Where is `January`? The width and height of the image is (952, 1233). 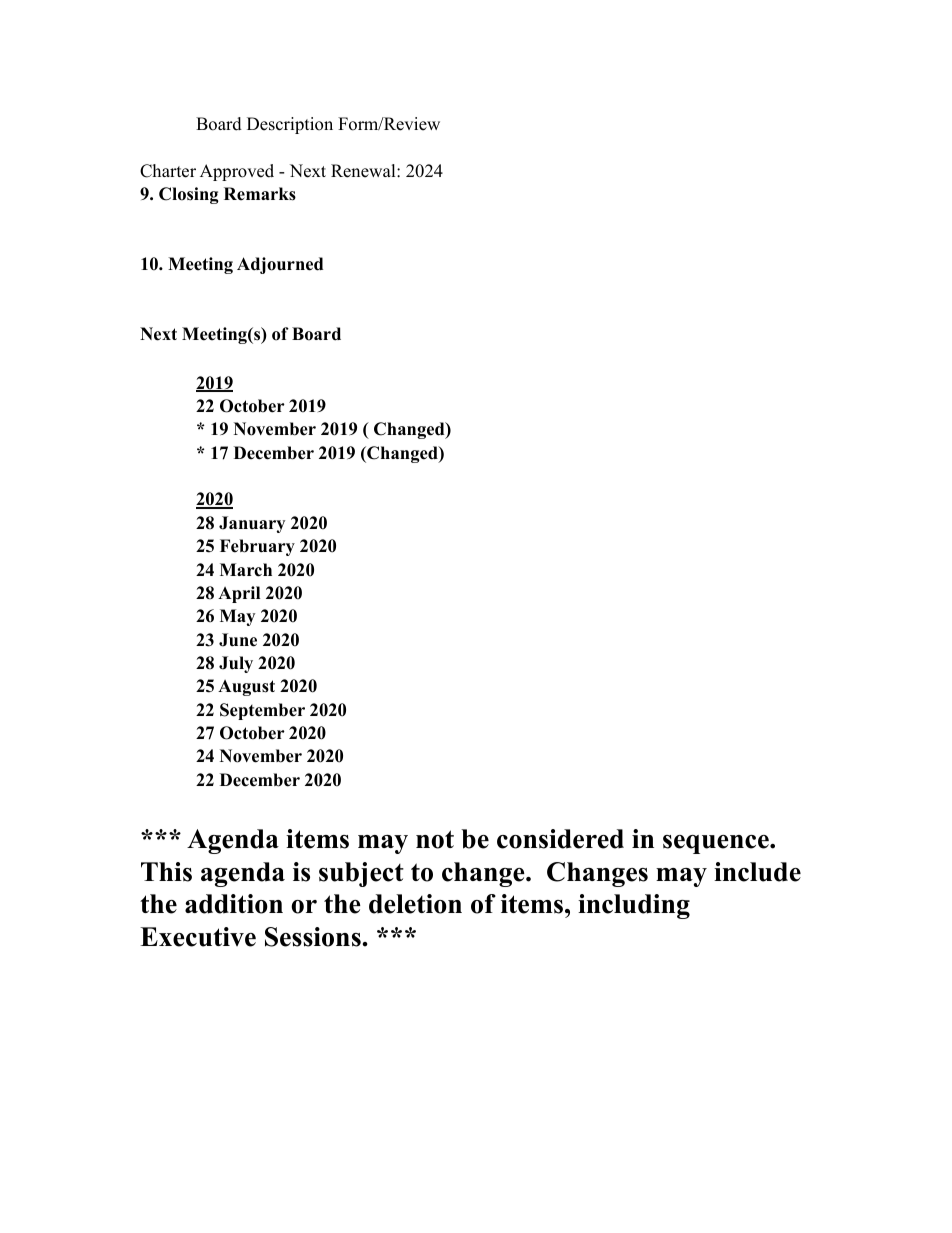
January is located at coordinates (252, 524).
